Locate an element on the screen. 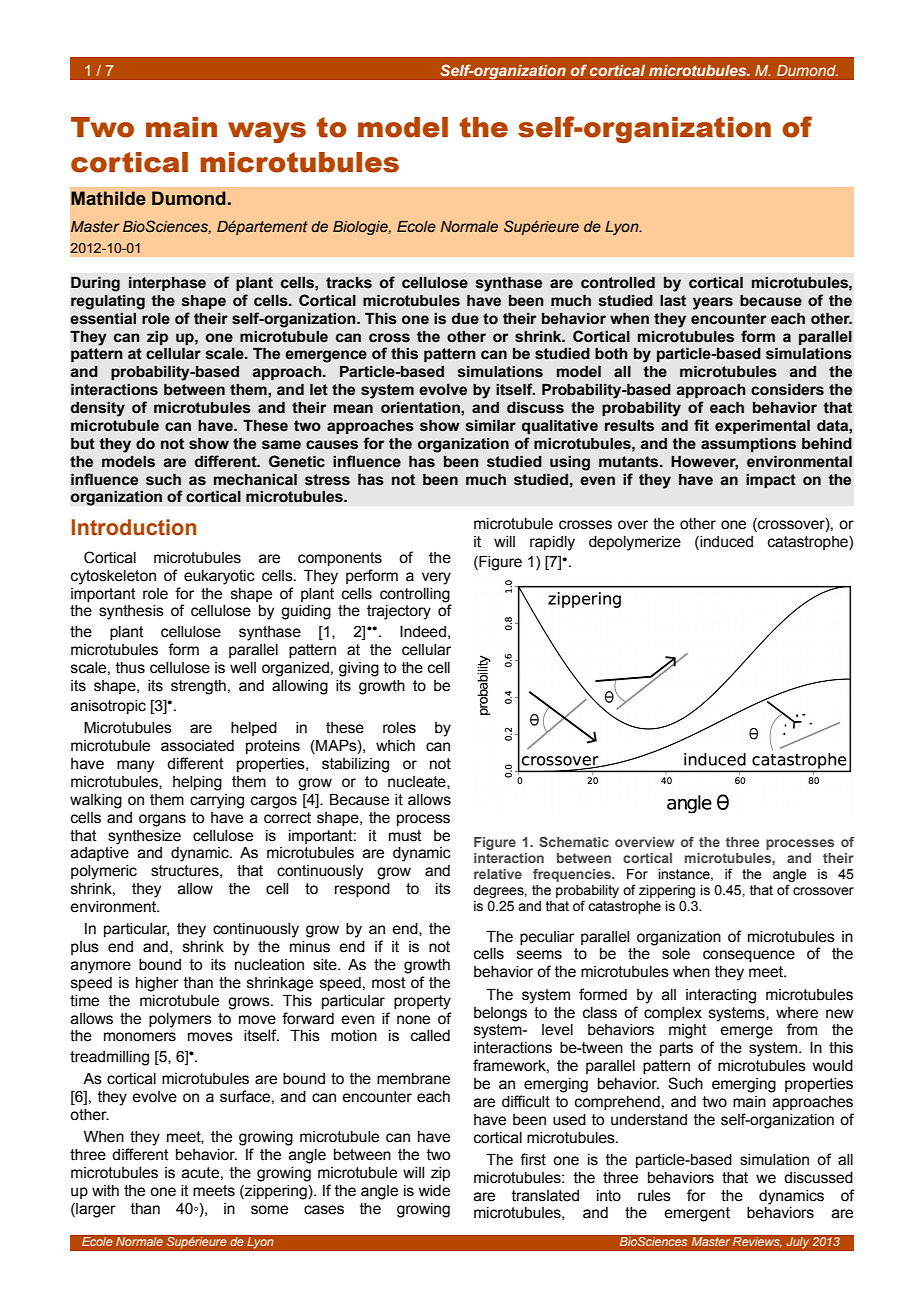 This screenshot has width=924, height=1308. ways is located at coordinates (267, 132).
